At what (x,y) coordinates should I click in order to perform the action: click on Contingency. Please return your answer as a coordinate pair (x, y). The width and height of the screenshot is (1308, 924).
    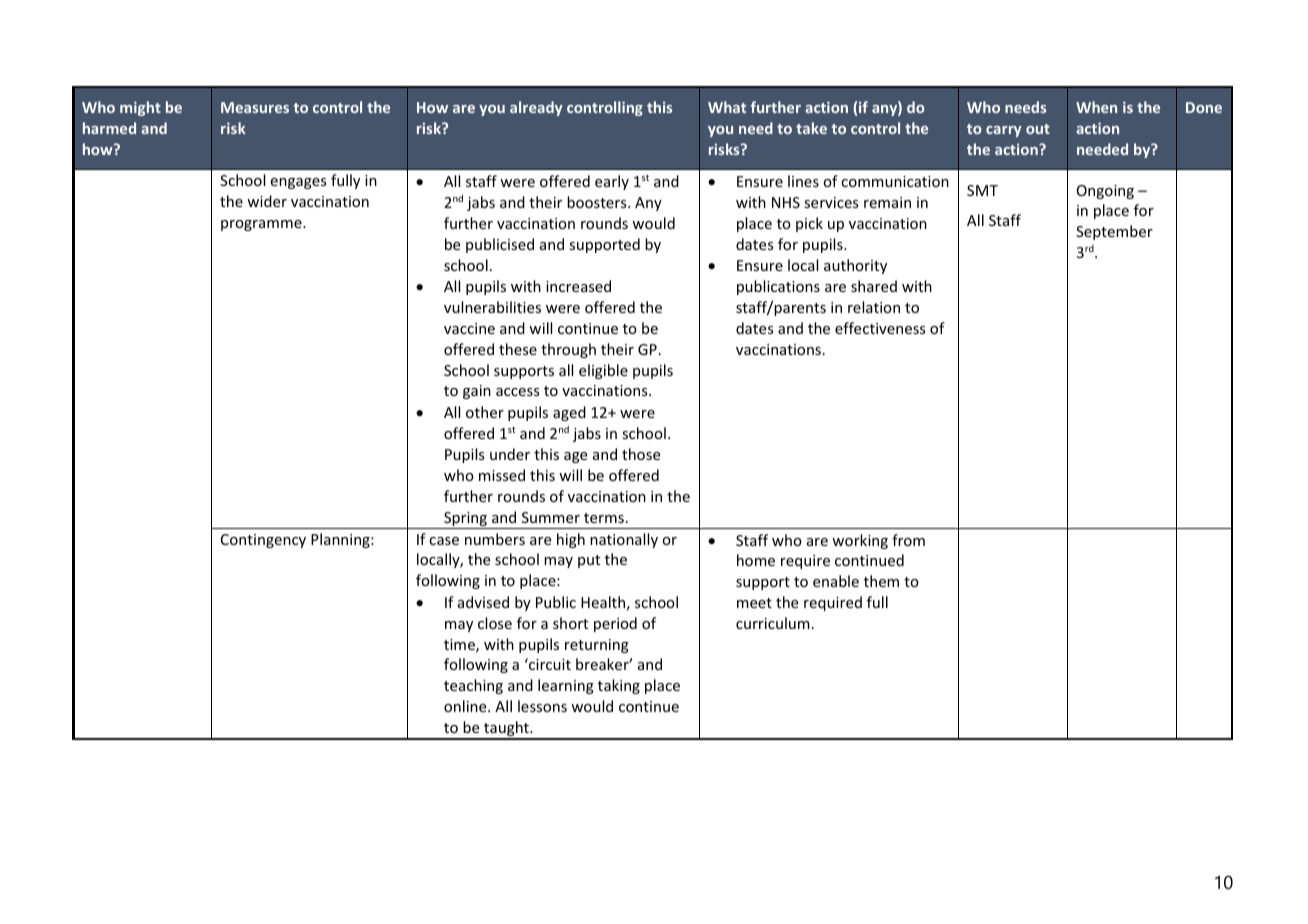
    Looking at the image, I should click on (263, 541).
